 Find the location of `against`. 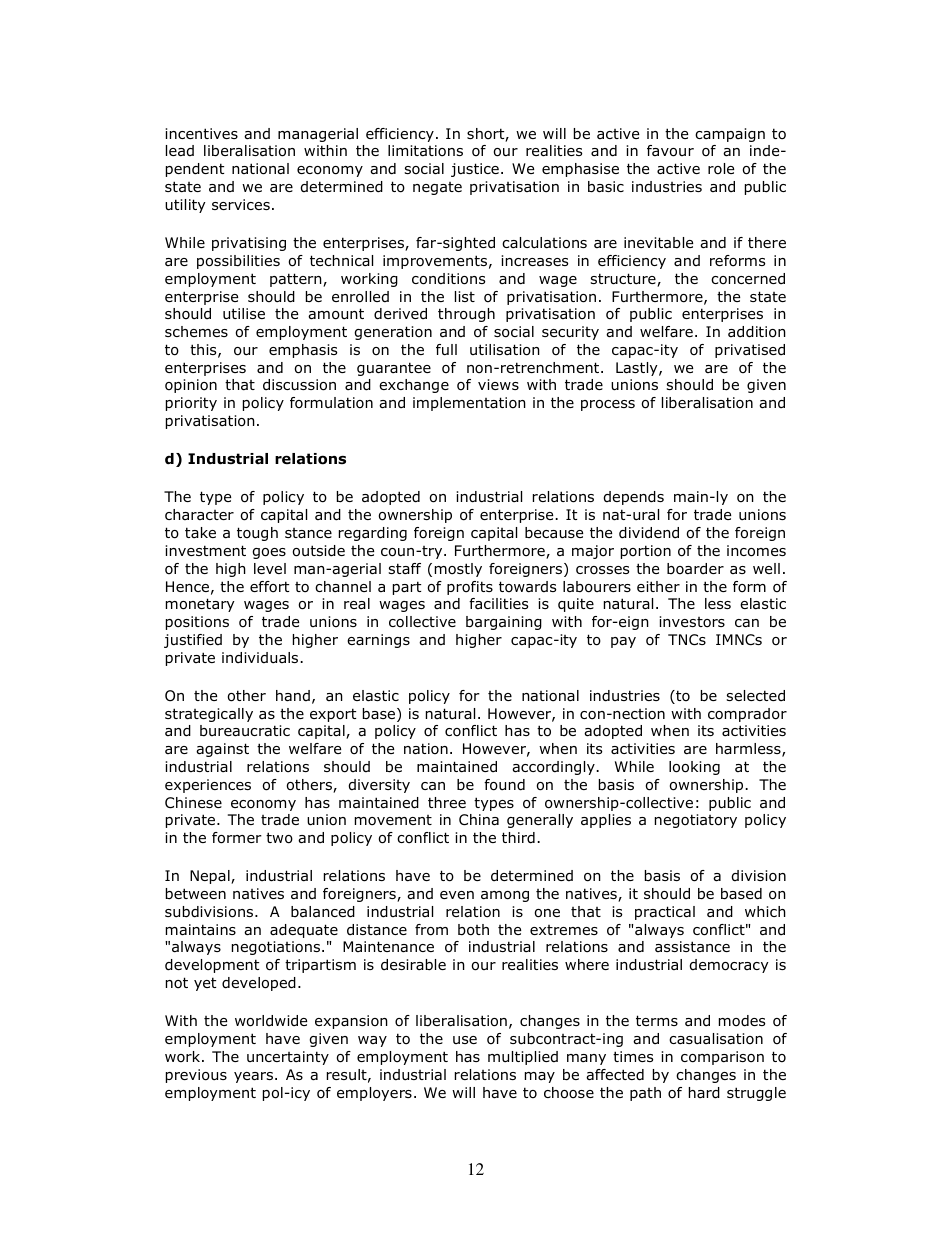

against is located at coordinates (222, 750).
